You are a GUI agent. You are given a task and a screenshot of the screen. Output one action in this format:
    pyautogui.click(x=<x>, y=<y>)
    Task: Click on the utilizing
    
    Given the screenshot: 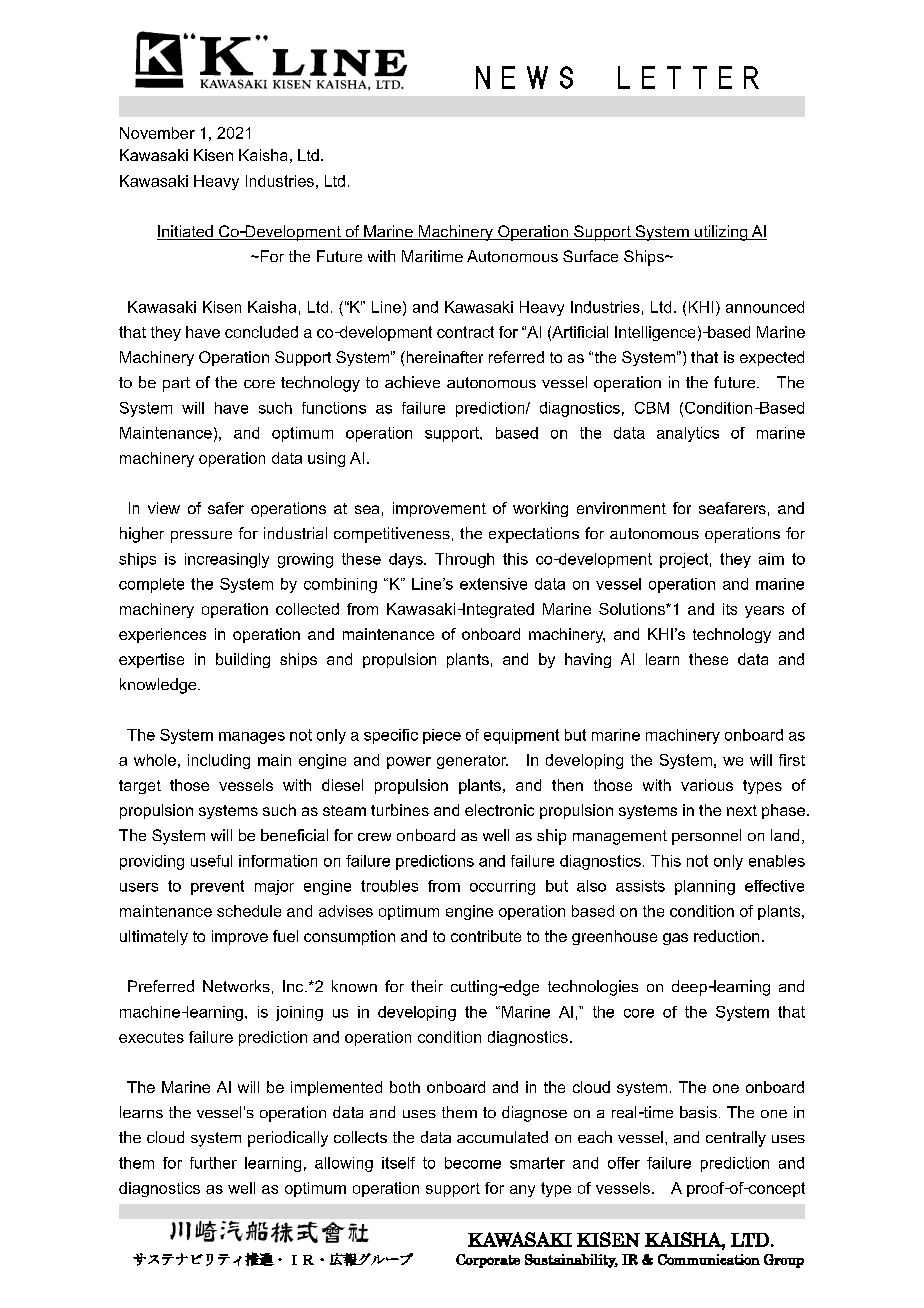 What is the action you would take?
    pyautogui.click(x=721, y=233)
